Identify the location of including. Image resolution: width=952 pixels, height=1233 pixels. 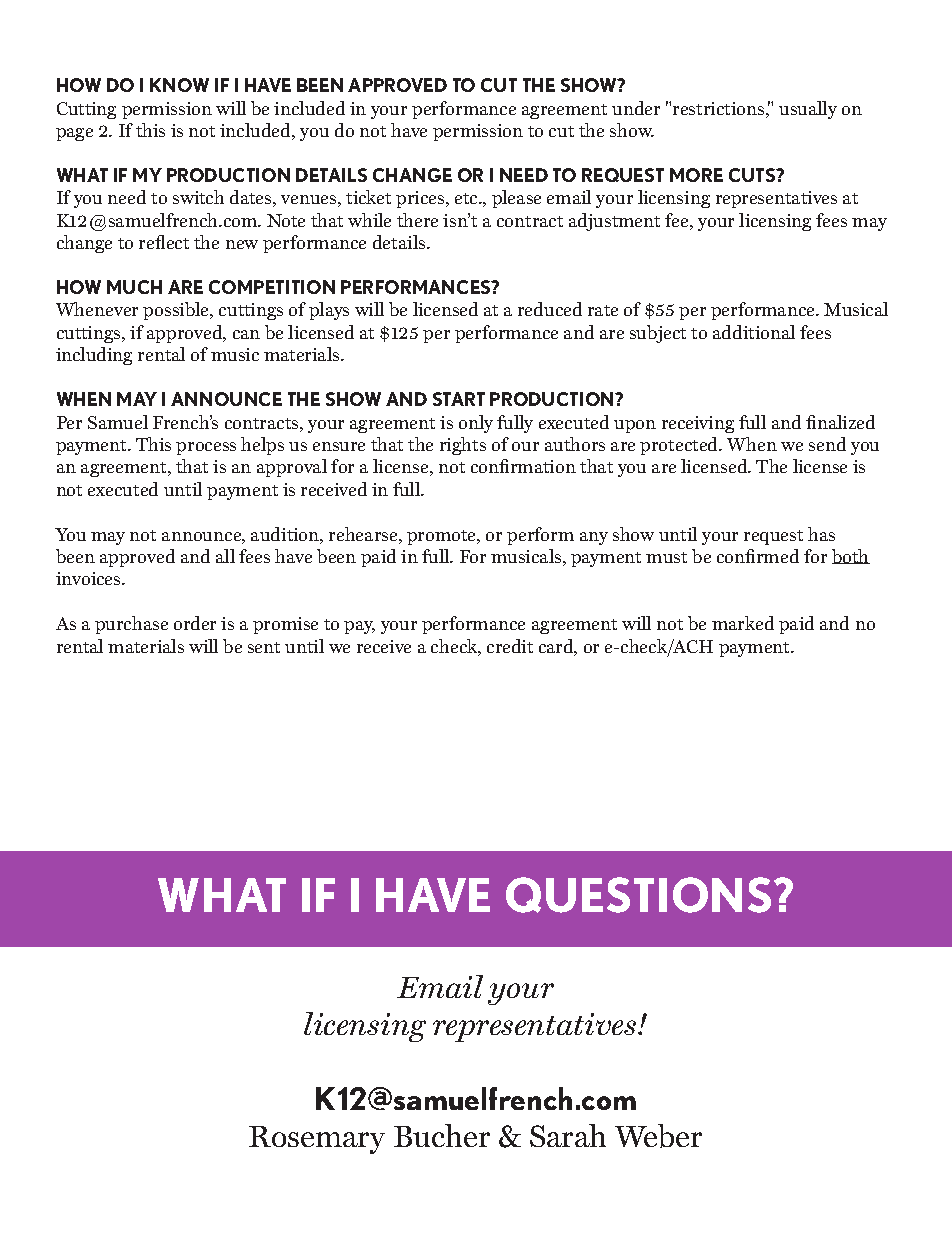
(94, 356).
